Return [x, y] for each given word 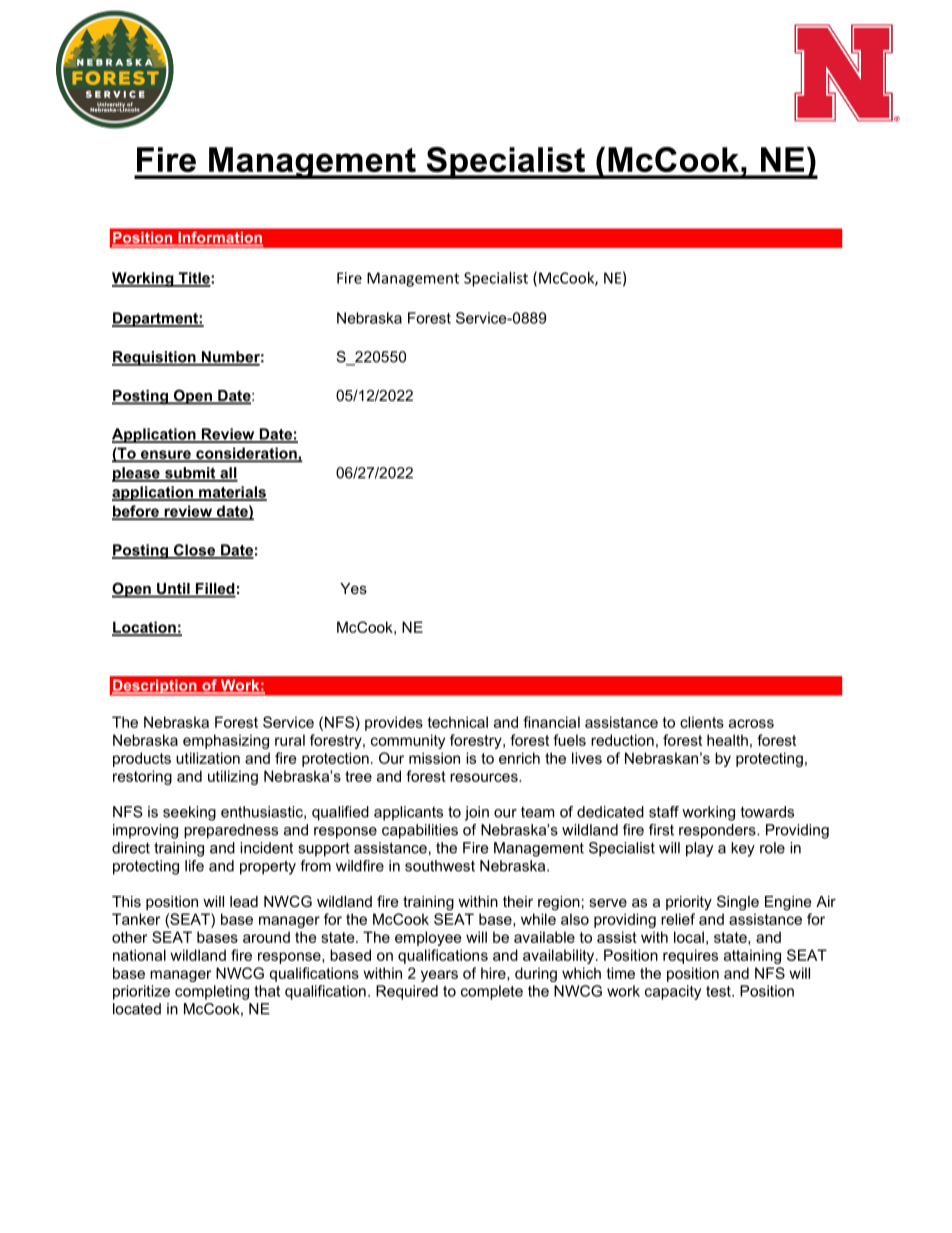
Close [194, 551]
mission [434, 758]
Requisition [155, 358]
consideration [246, 454]
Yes [353, 588]
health [727, 740]
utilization [208, 758]
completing [212, 992]
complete [492, 992]
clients [702, 722]
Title [194, 279]
